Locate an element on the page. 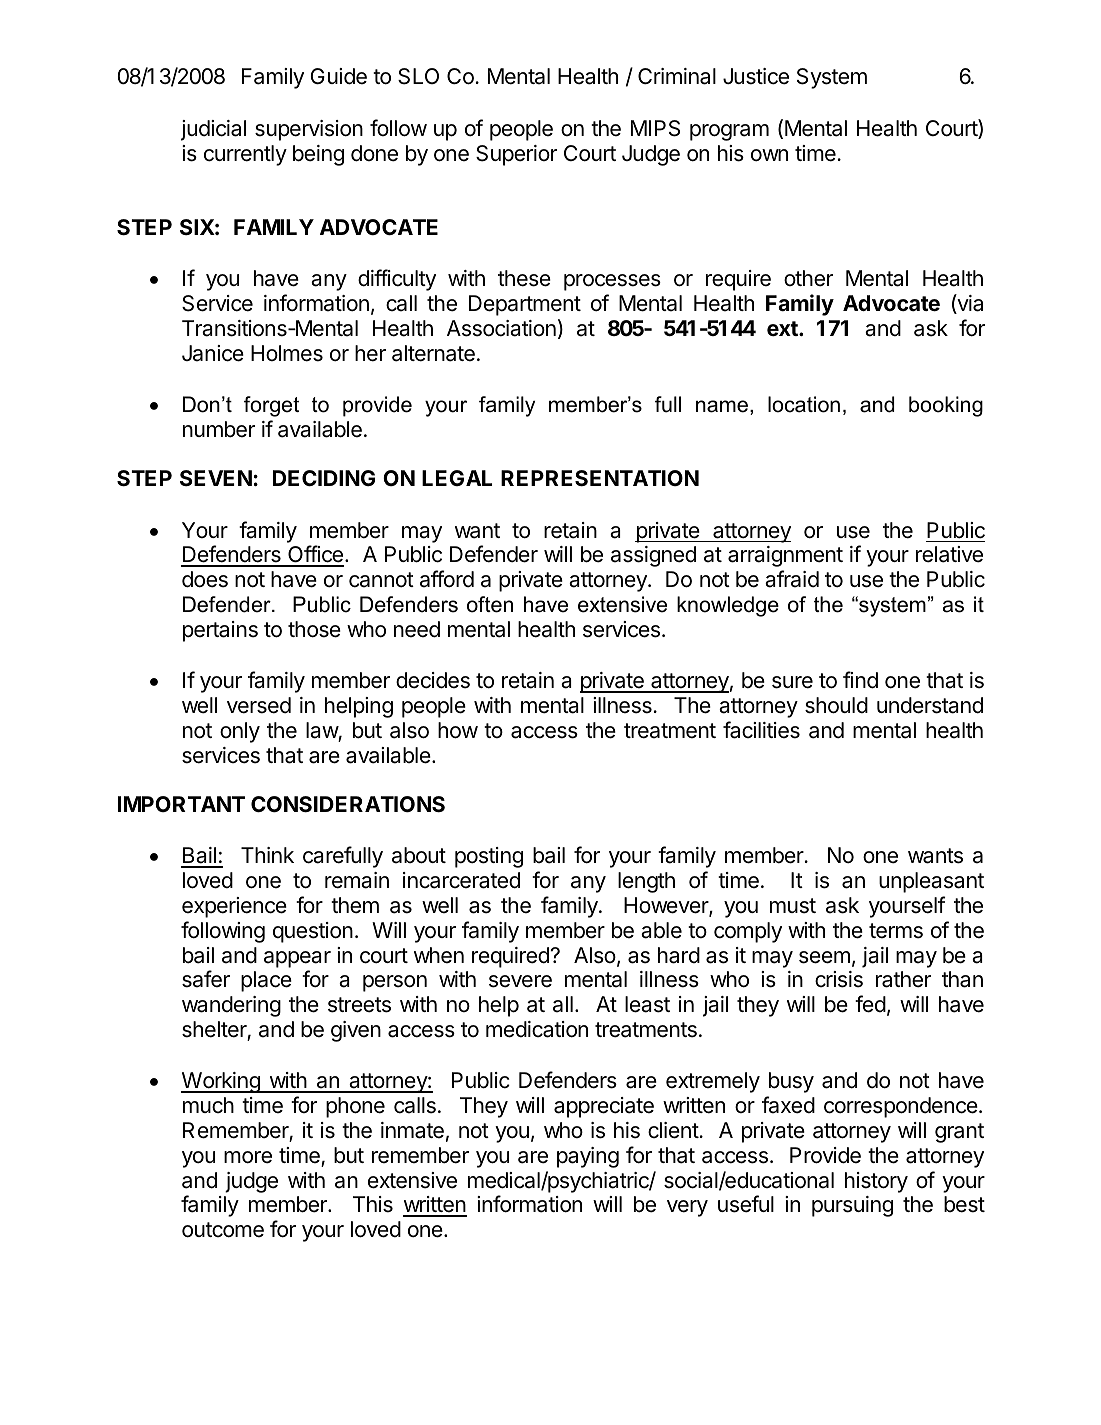 The image size is (1101, 1425). unpleasant is located at coordinates (931, 882).
